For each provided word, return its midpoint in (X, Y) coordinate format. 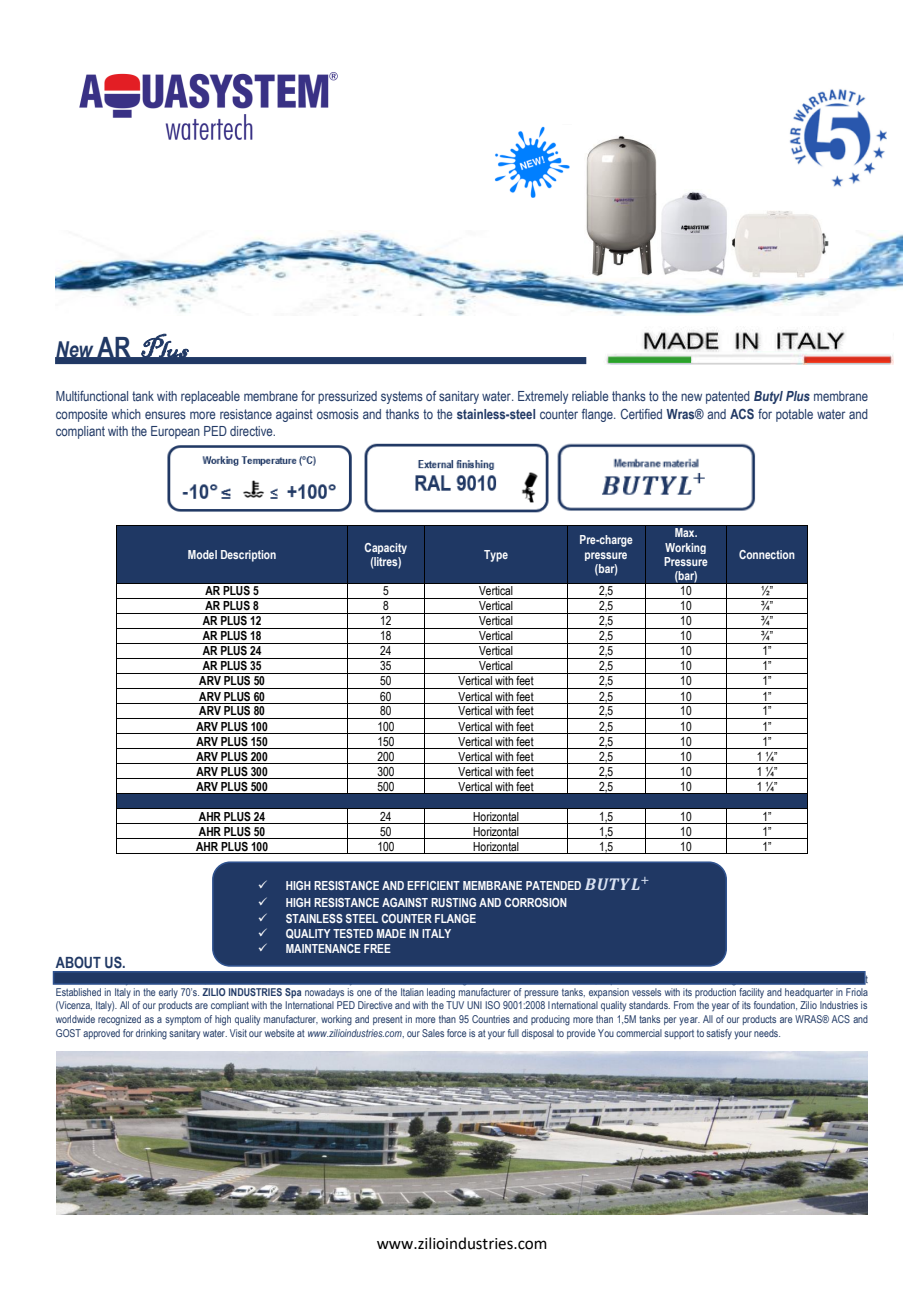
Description (248, 556)
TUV (455, 1005)
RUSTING (453, 902)
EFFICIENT (433, 885)
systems (402, 397)
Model (202, 554)
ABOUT (78, 962)
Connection (767, 554)
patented (728, 397)
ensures (165, 415)
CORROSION (535, 902)
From (684, 1005)
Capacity (385, 548)
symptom (183, 1020)
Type (496, 556)
